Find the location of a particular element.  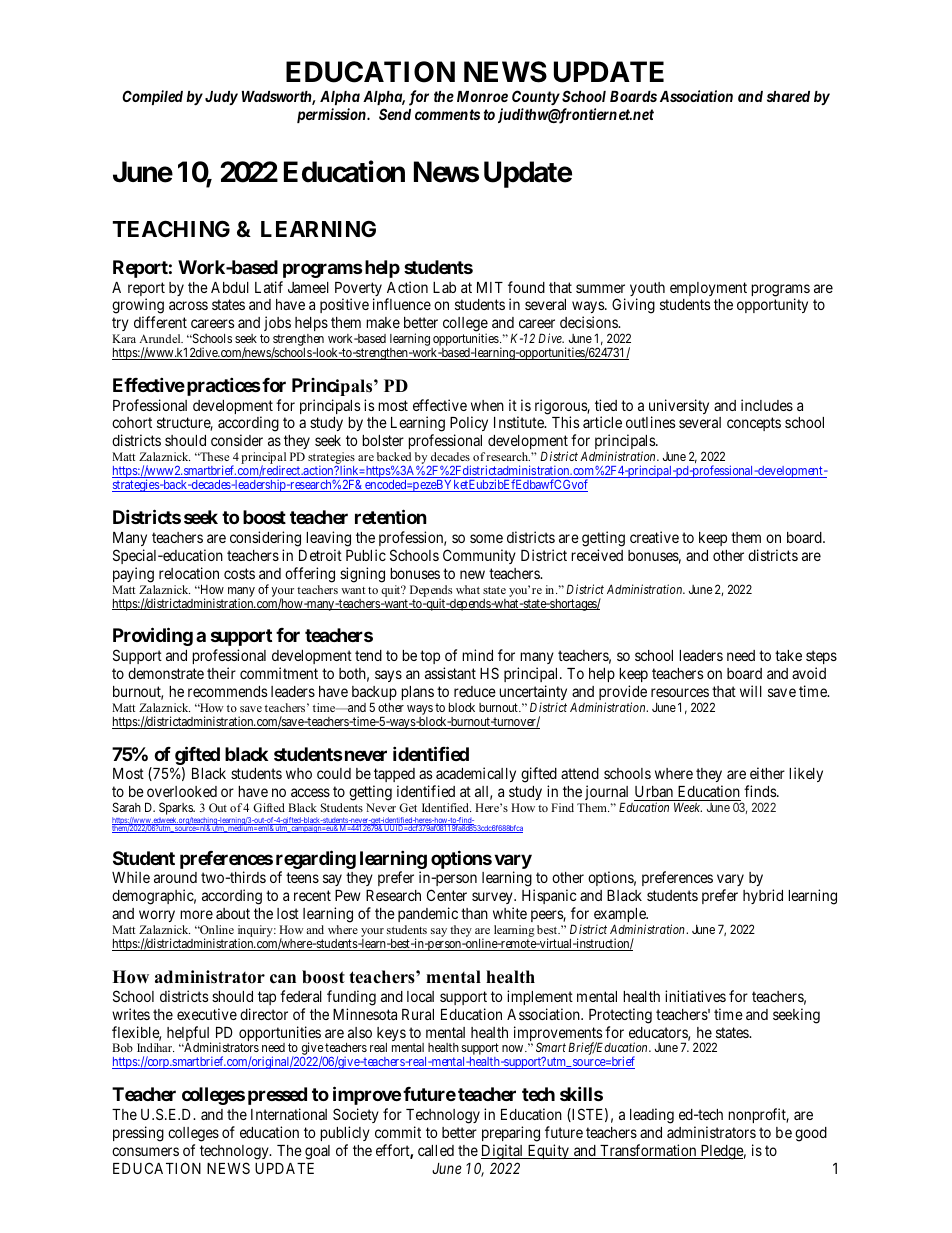

preparing is located at coordinates (511, 1134).
